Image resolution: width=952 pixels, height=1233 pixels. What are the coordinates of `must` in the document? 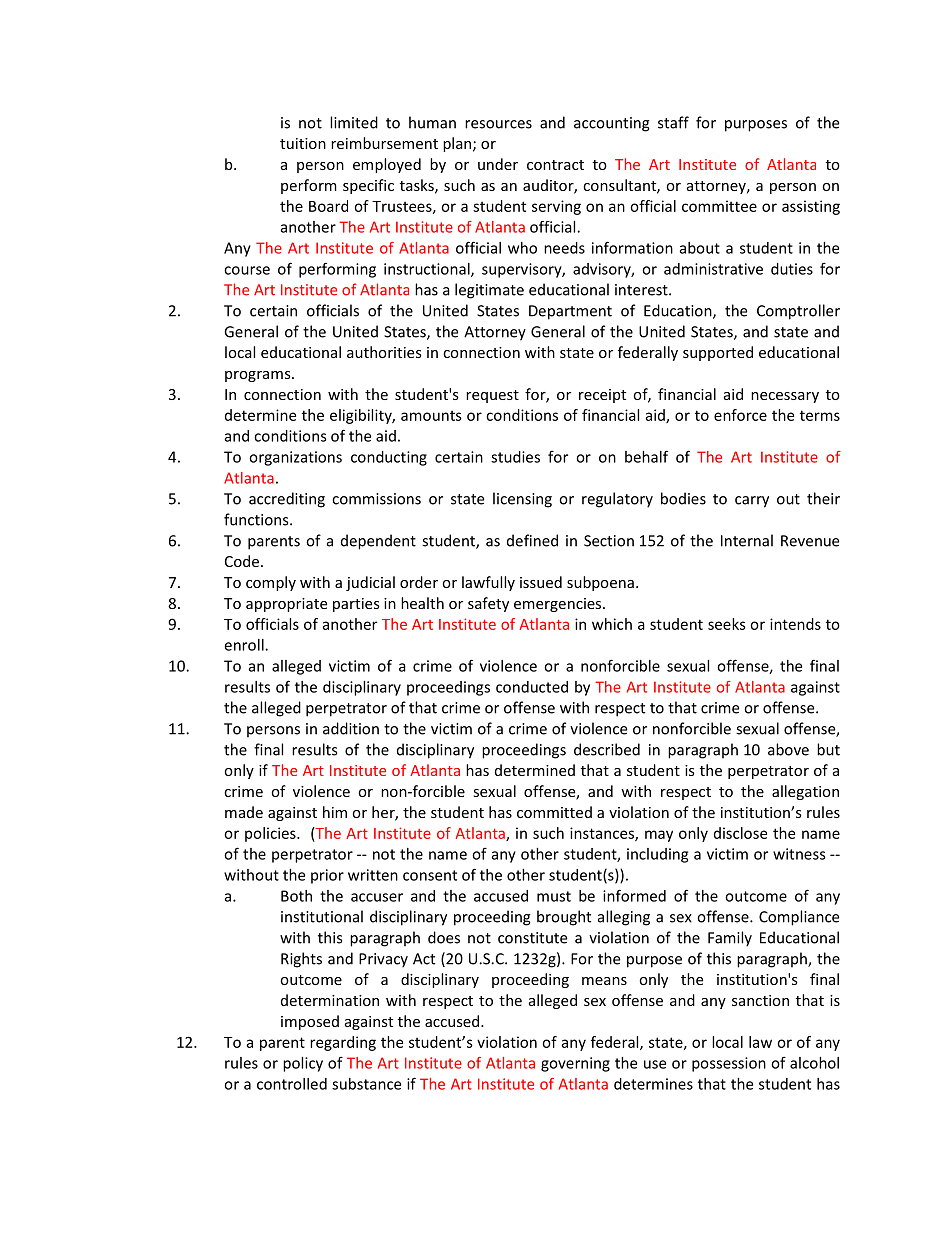 It's located at (554, 896).
